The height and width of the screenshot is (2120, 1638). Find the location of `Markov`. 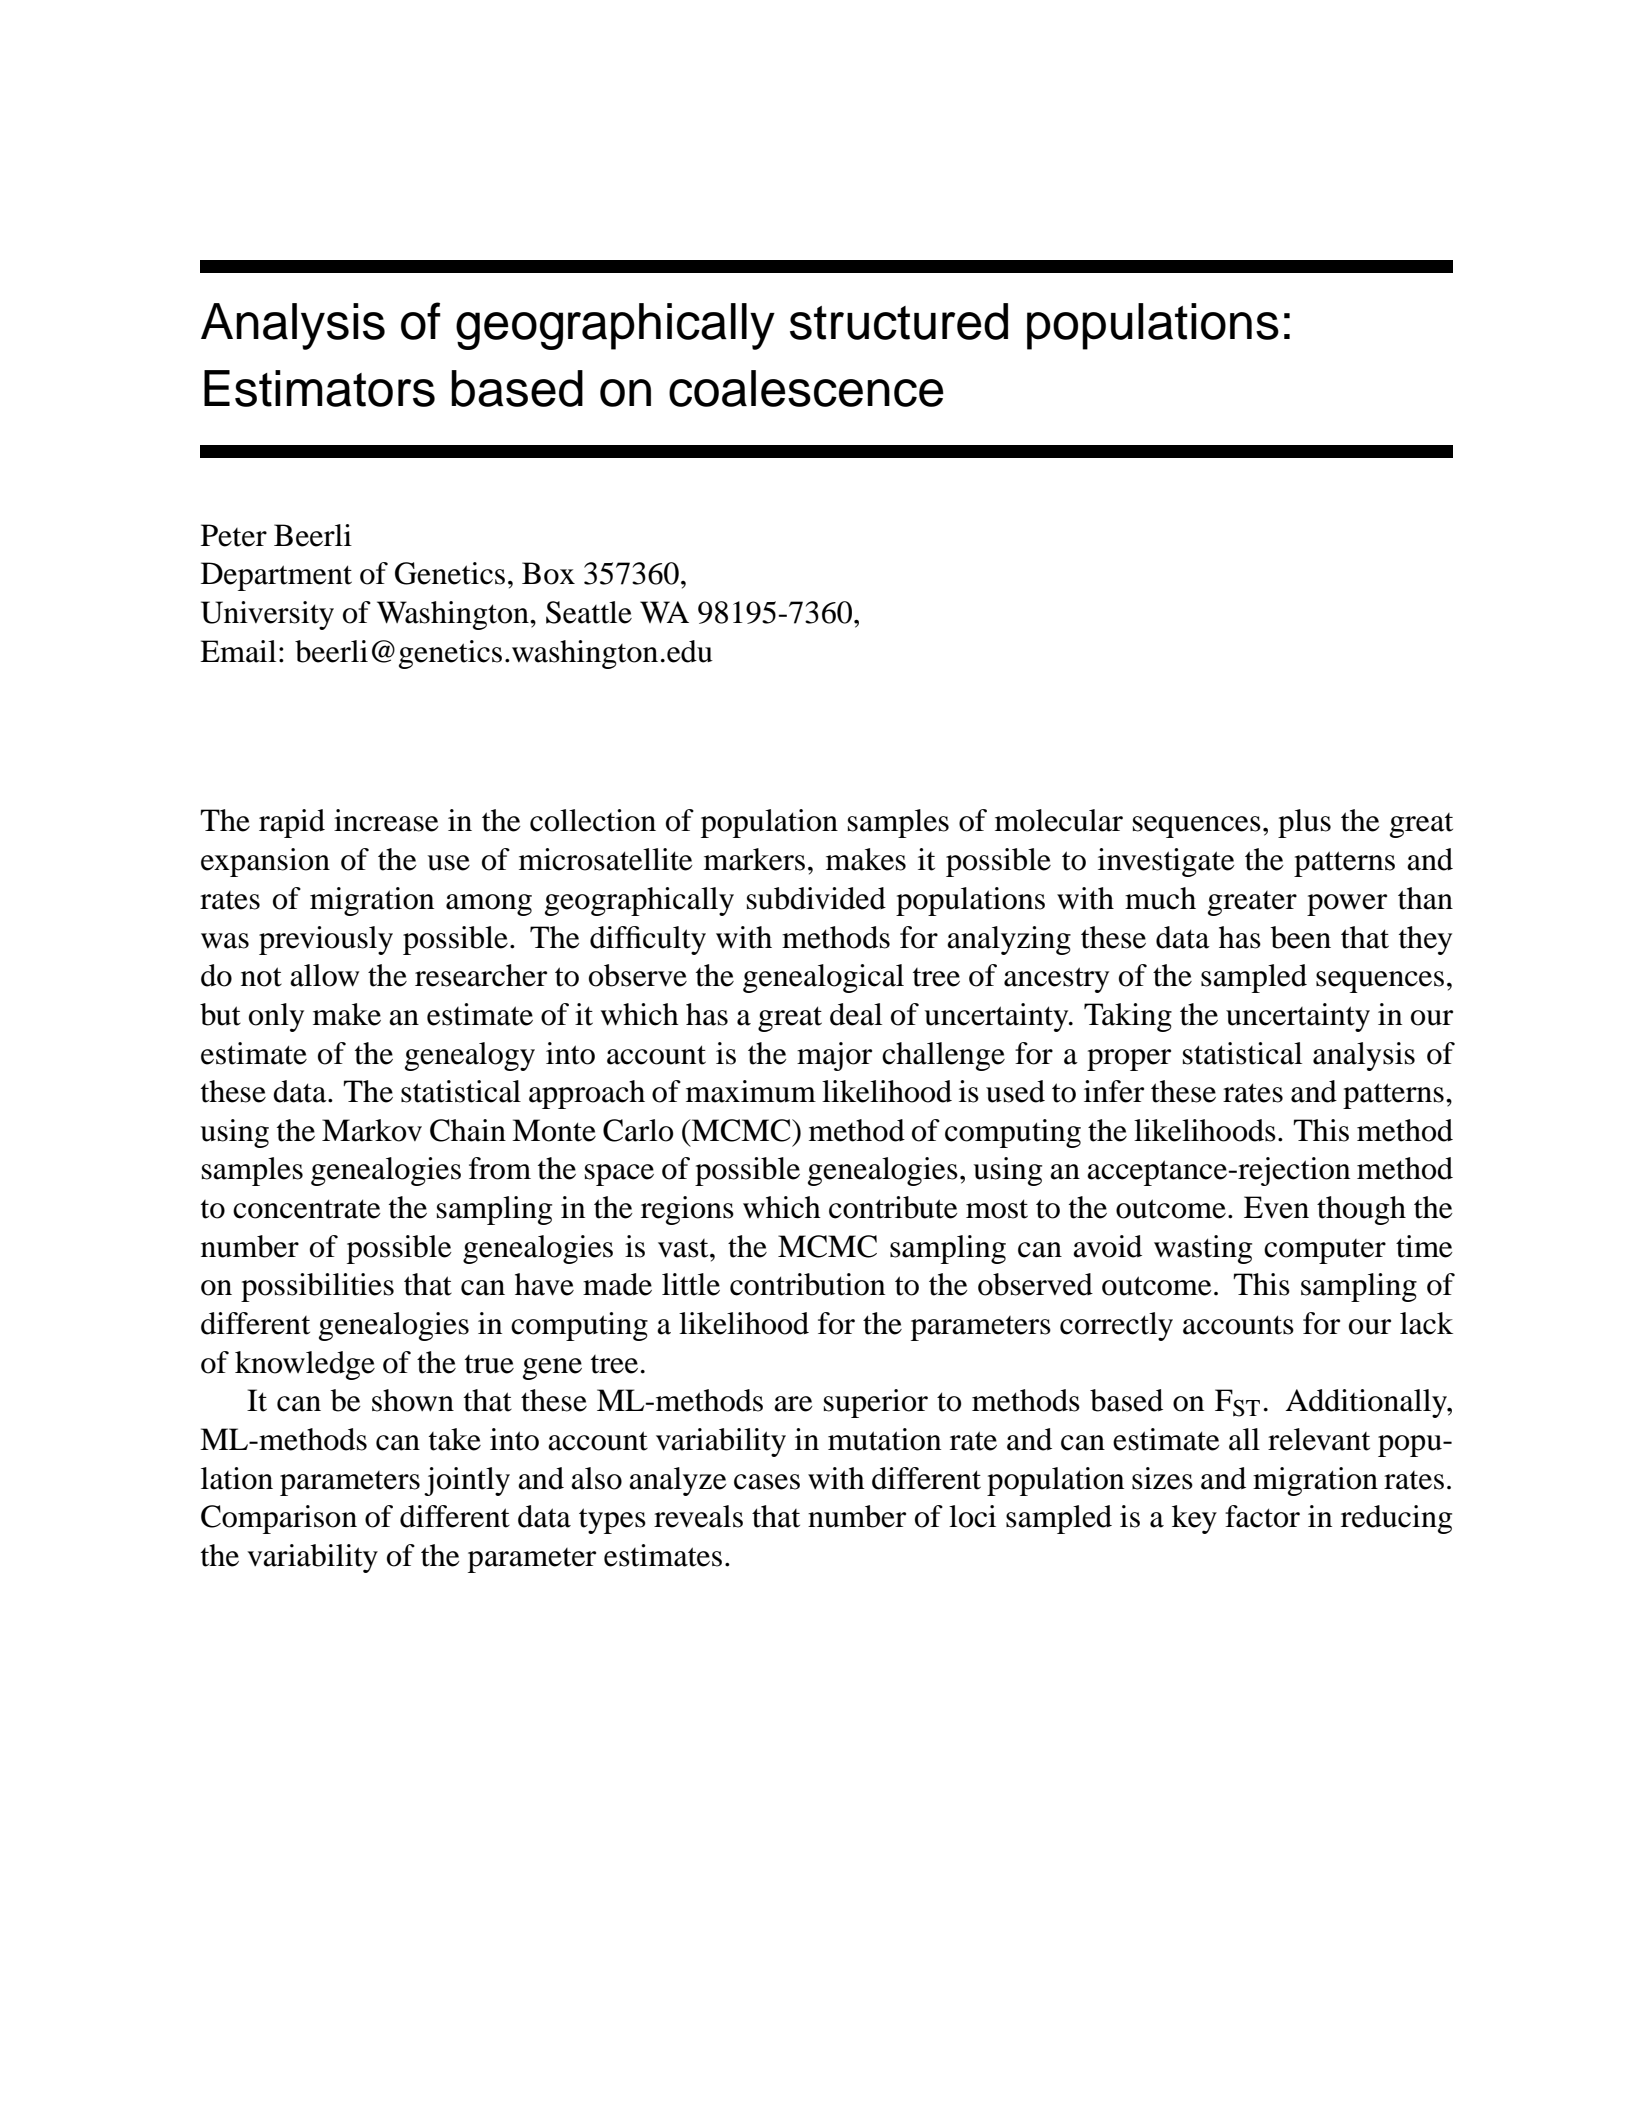

Markov is located at coordinates (372, 1130).
